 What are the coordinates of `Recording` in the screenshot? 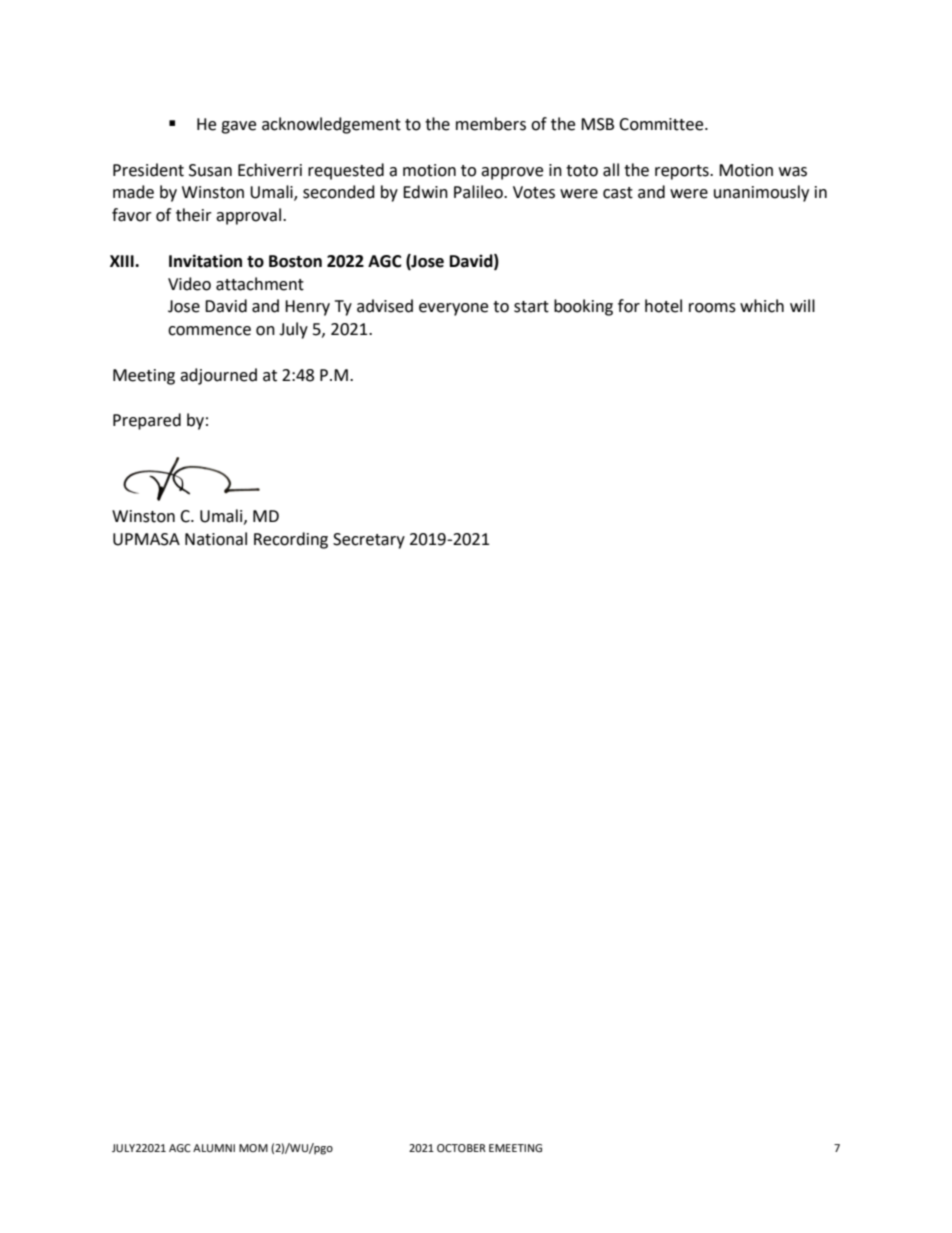 It's located at (291, 540).
